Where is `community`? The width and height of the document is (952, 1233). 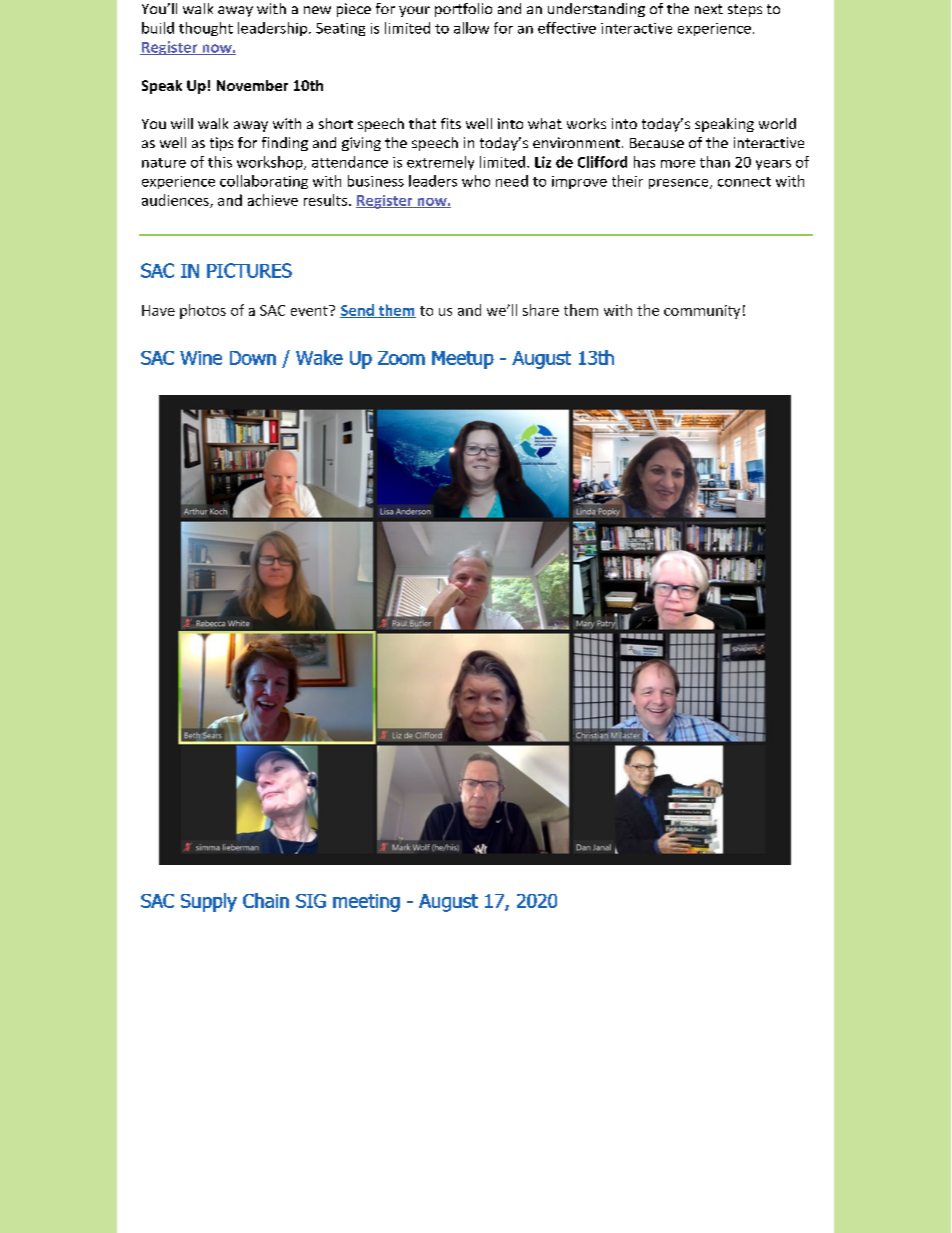
community is located at coordinates (702, 312).
